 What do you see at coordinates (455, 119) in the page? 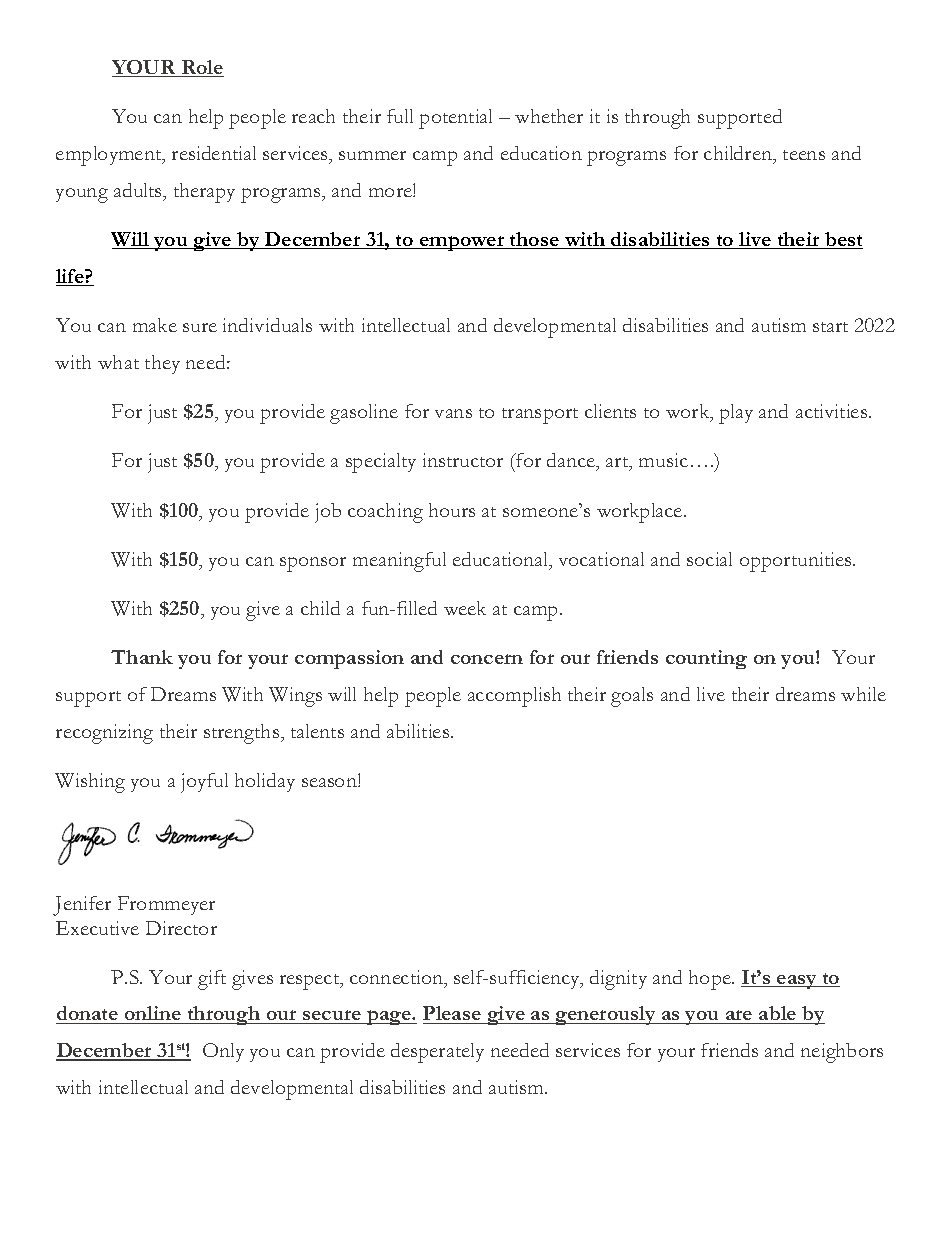
I see `potential` at bounding box center [455, 119].
